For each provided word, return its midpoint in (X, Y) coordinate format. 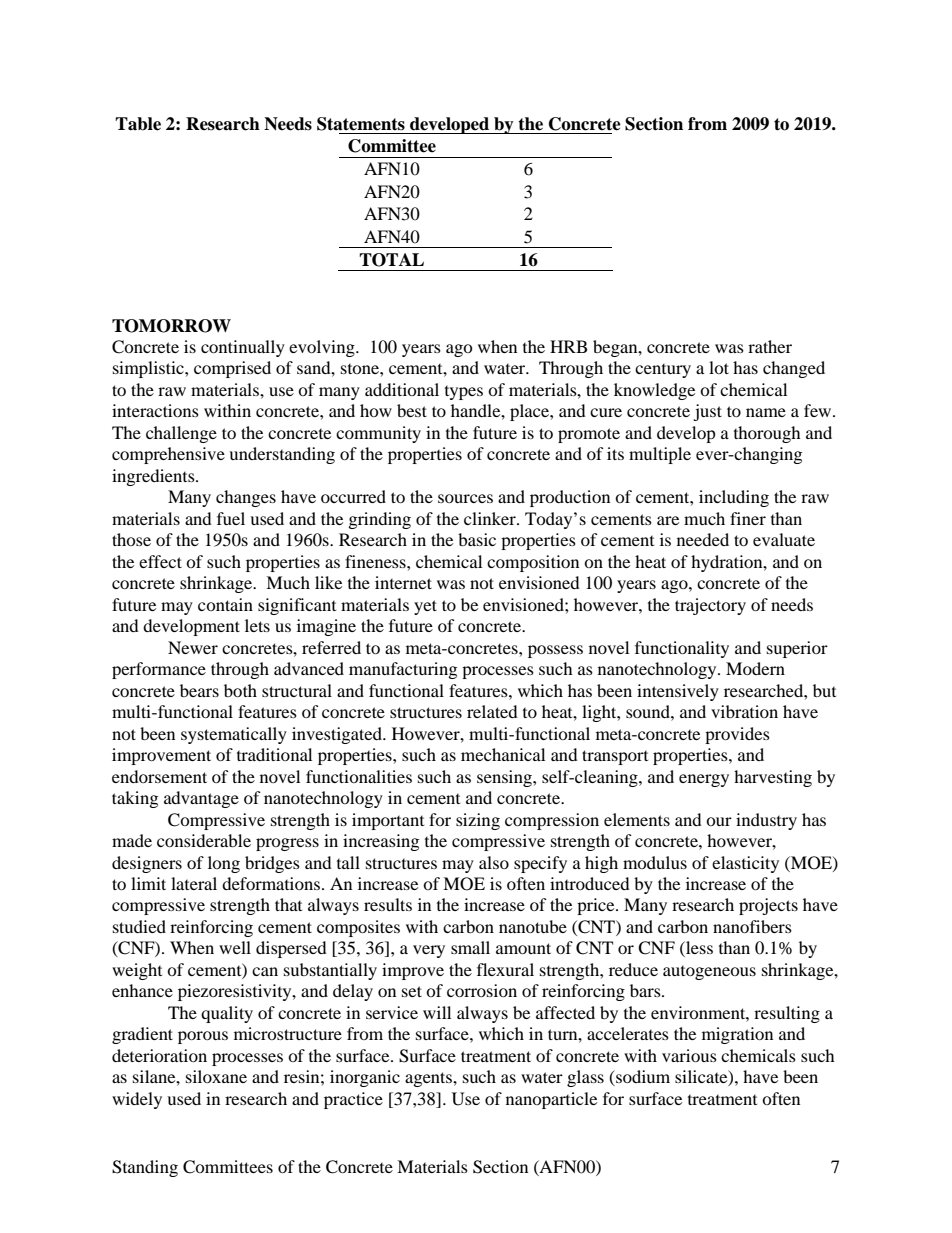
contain (225, 604)
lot (719, 367)
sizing (478, 821)
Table (138, 124)
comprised (232, 369)
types (464, 393)
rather (770, 346)
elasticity (745, 864)
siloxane (216, 1076)
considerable (204, 840)
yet (425, 607)
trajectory (710, 606)
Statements (361, 124)
